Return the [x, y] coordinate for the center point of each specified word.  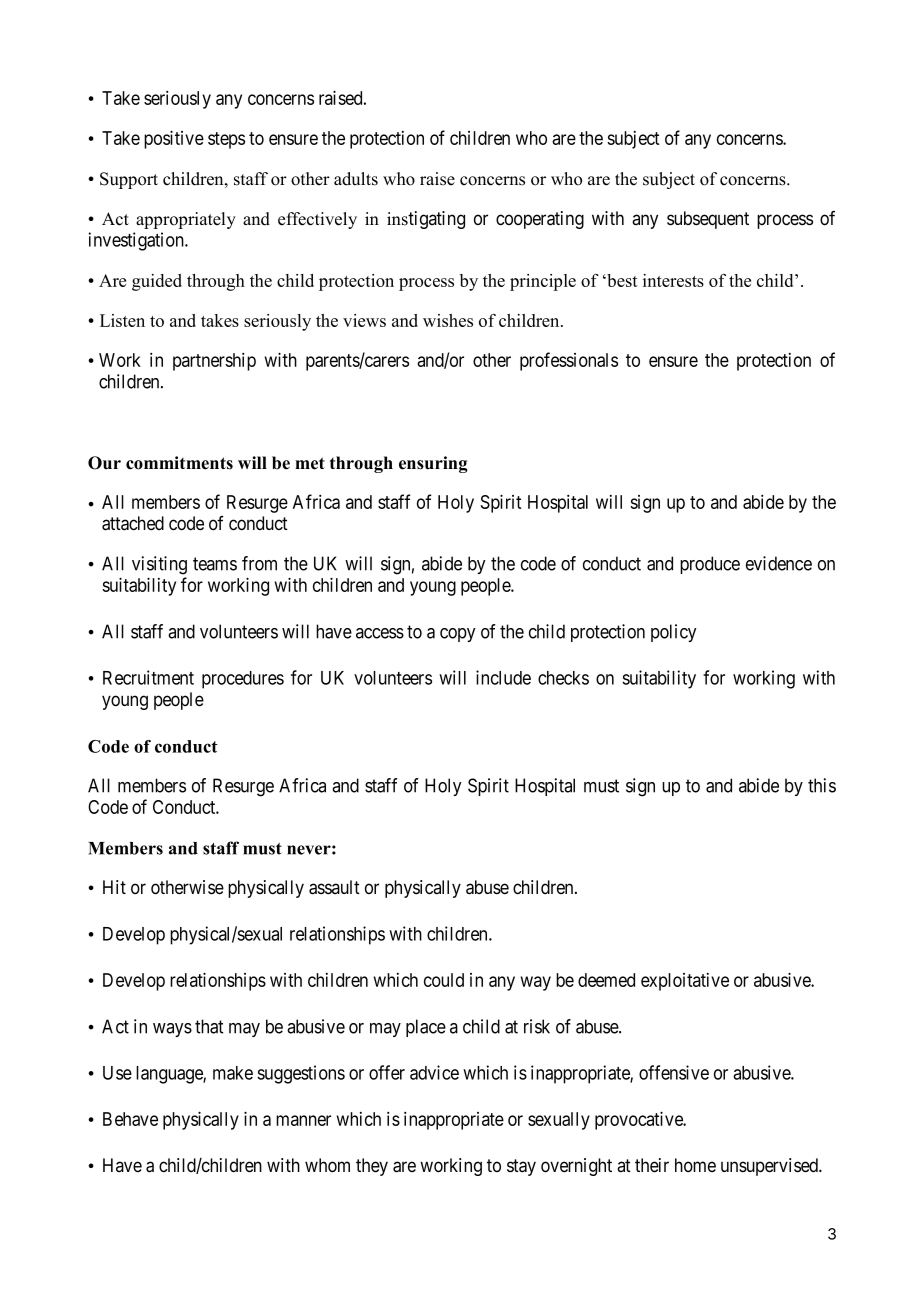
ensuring [433, 464]
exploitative [685, 982]
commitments [179, 463]
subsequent [708, 220]
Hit [114, 887]
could [444, 980]
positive [174, 139]
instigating [426, 220]
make [233, 1073]
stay [521, 1167]
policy [674, 633]
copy [458, 635]
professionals [569, 361]
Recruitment [148, 677]
